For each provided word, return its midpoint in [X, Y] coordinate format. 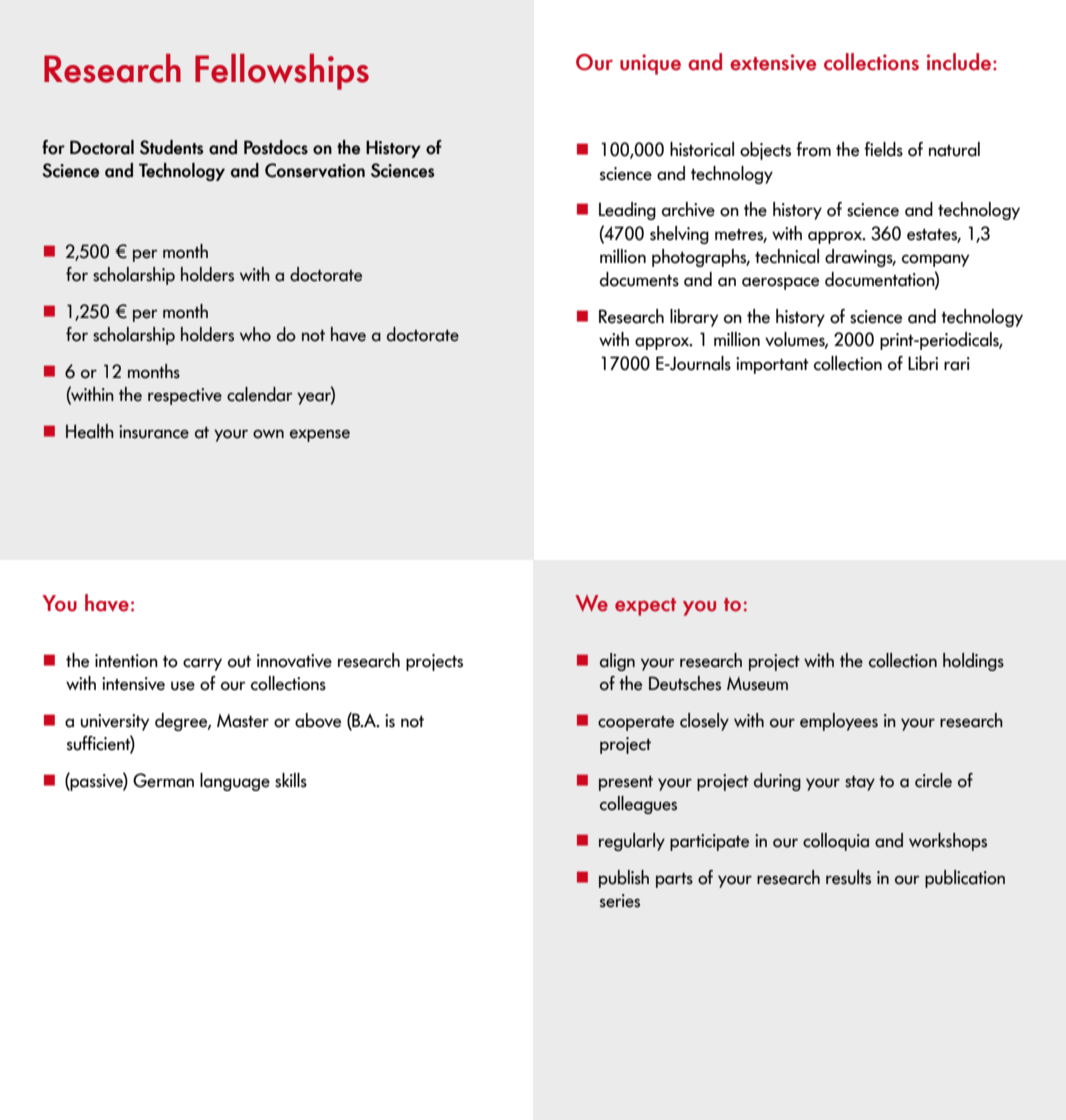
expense [320, 435]
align [617, 662]
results [848, 877]
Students [172, 147]
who [255, 334]
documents [639, 279]
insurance [154, 432]
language [235, 782]
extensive [773, 62]
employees [839, 722]
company [935, 260]
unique [650, 64]
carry [202, 664]
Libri [923, 363]
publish [624, 879]
